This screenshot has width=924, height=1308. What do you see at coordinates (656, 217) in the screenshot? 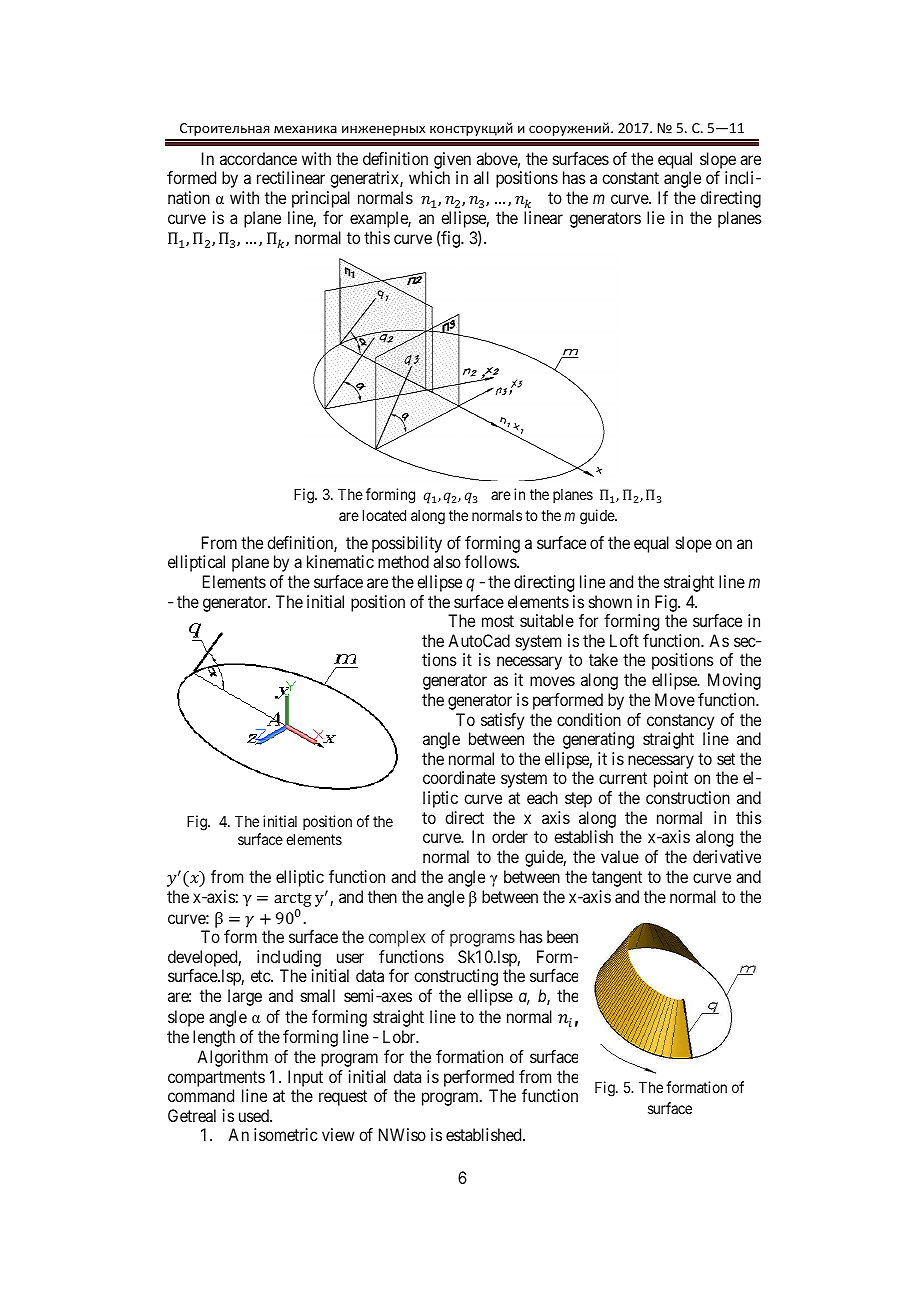
I see `lie` at bounding box center [656, 217].
